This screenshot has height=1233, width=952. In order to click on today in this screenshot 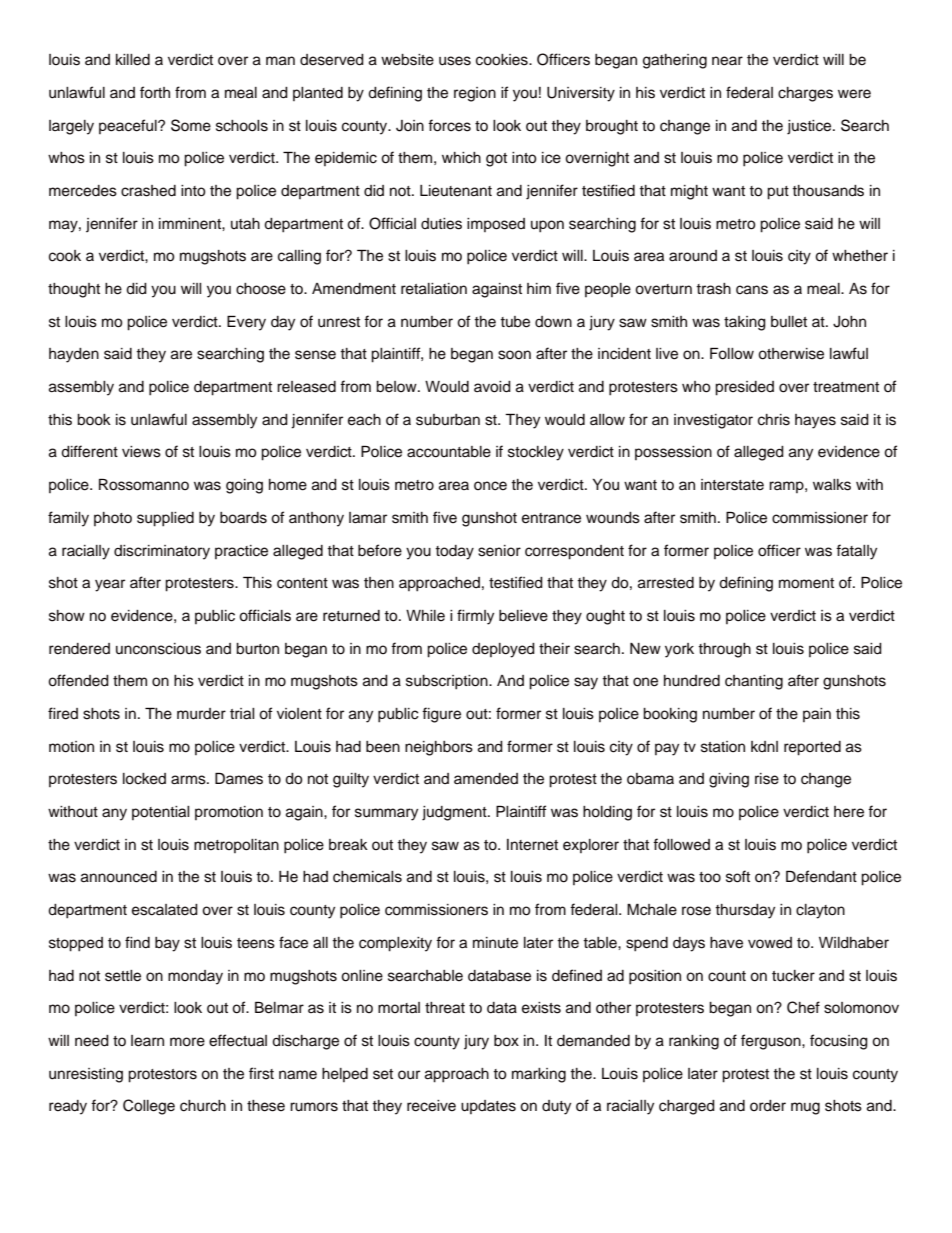, I will do `click(454, 552)`.
